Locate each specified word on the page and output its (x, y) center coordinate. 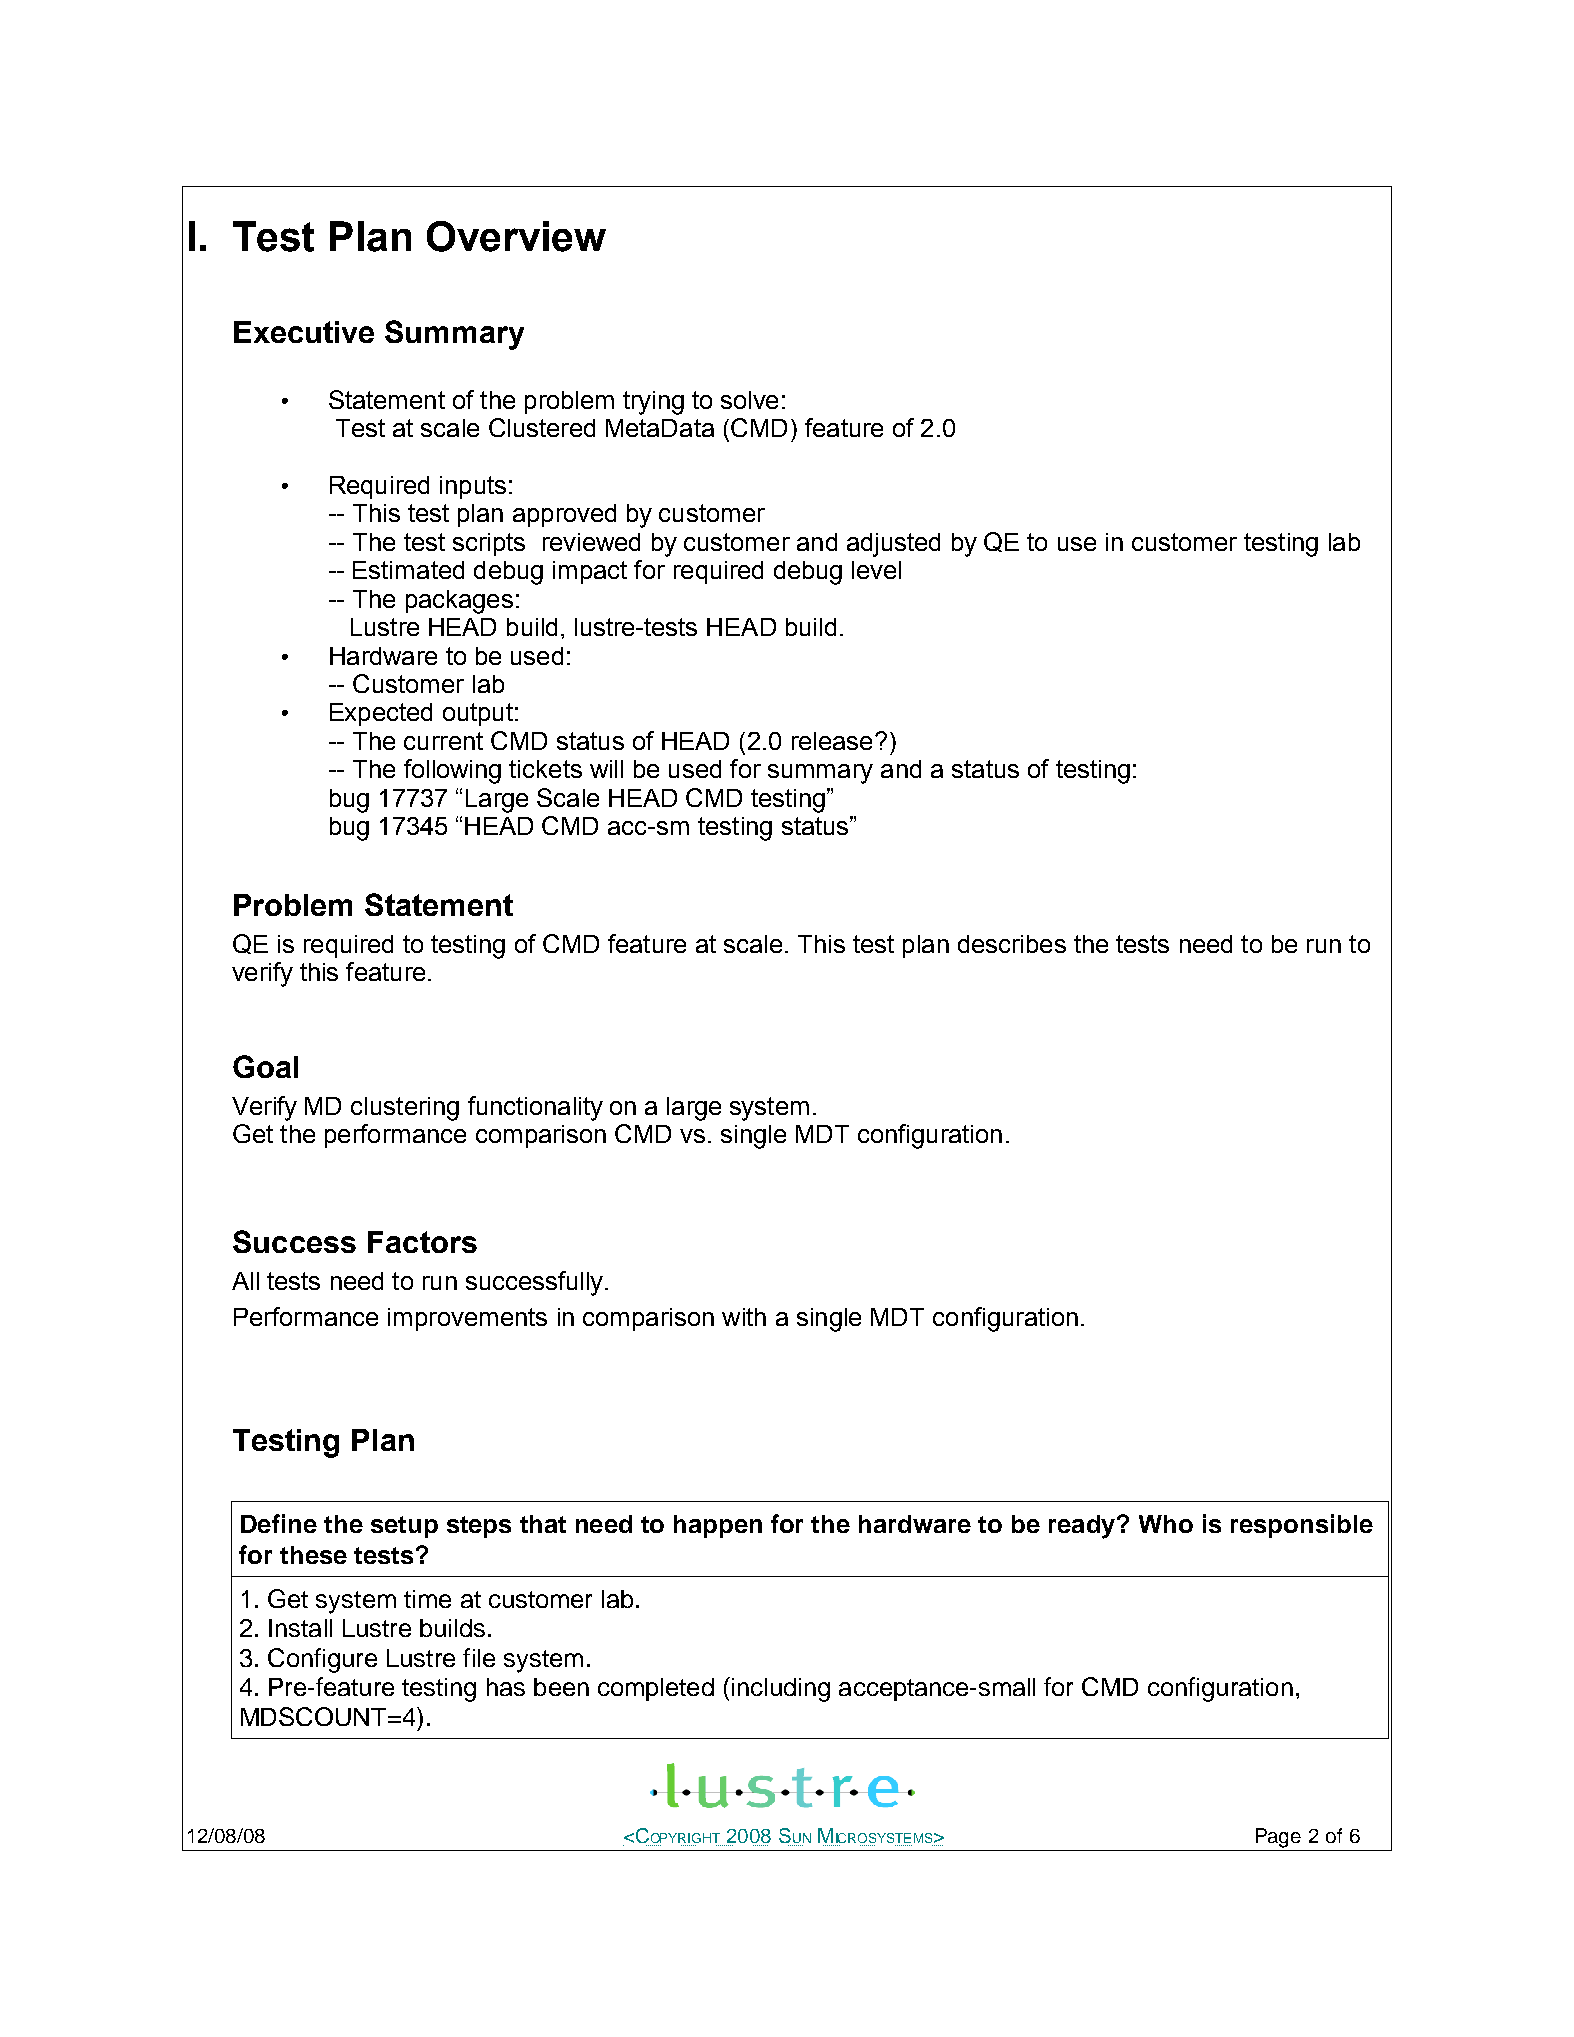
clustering (405, 1109)
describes (1012, 944)
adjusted (893, 545)
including (781, 1690)
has (506, 1687)
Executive (304, 332)
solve (749, 400)
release (832, 741)
